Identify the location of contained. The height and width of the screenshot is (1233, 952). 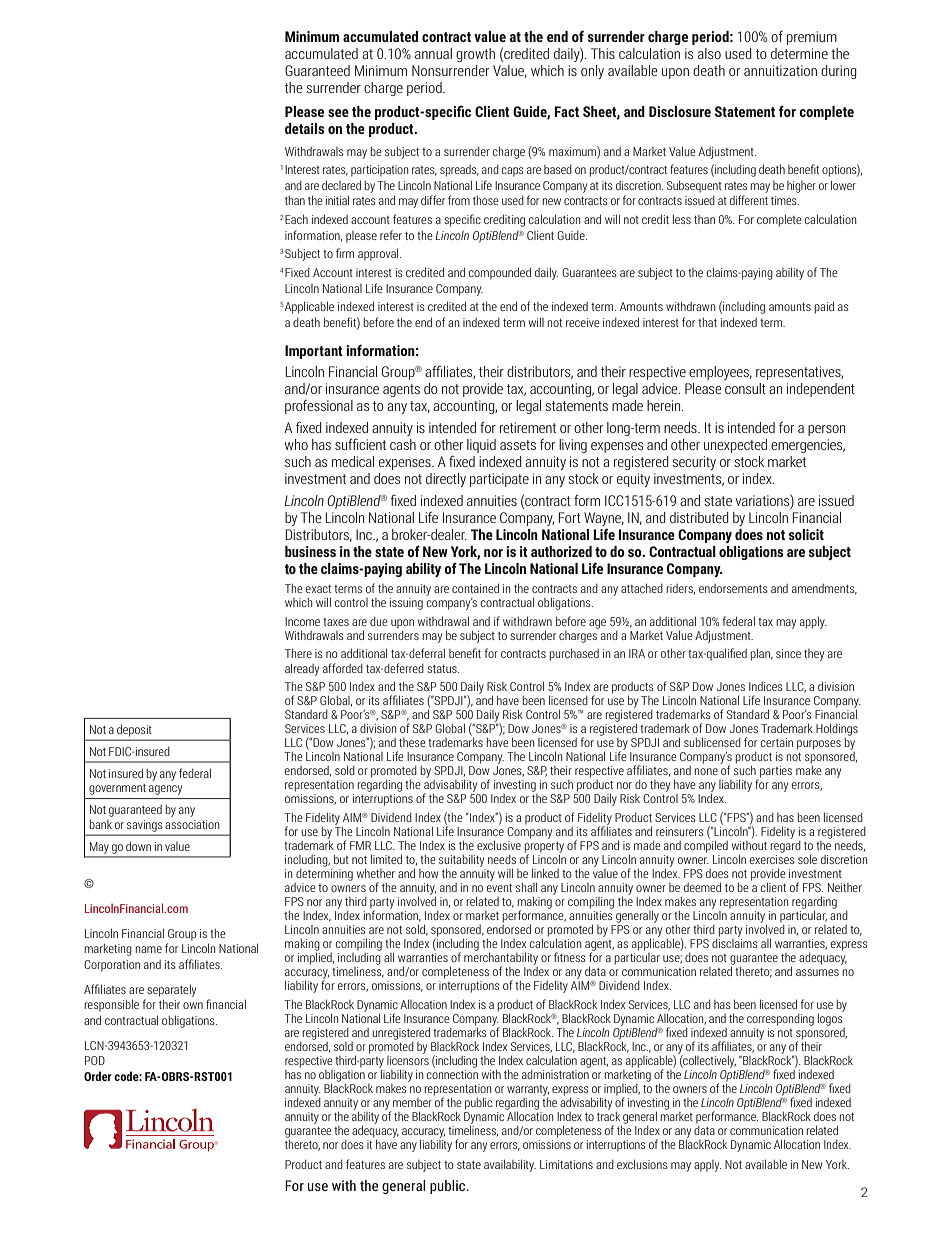
(475, 588).
